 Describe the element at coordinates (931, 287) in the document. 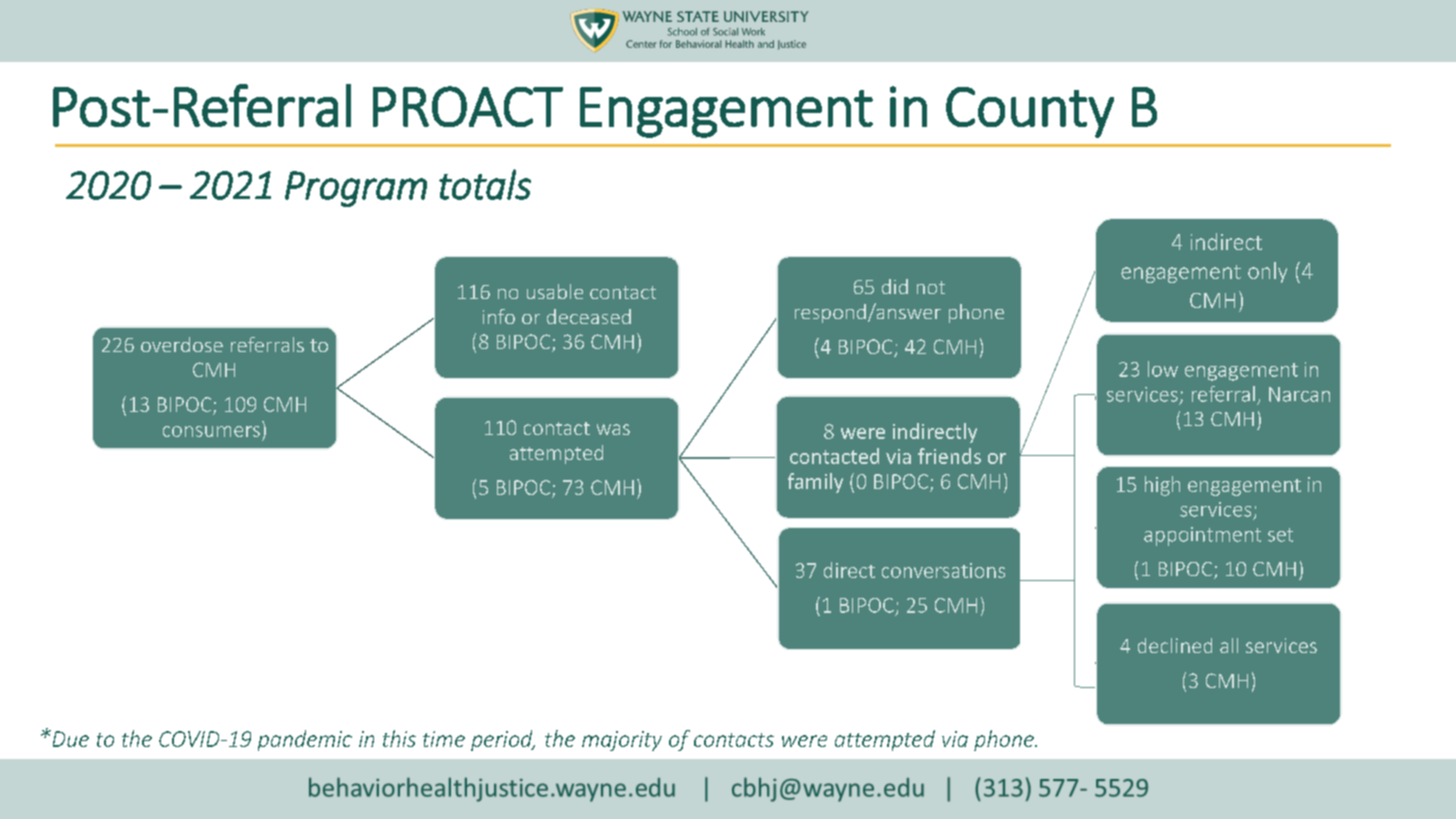

I see `not` at that location.
